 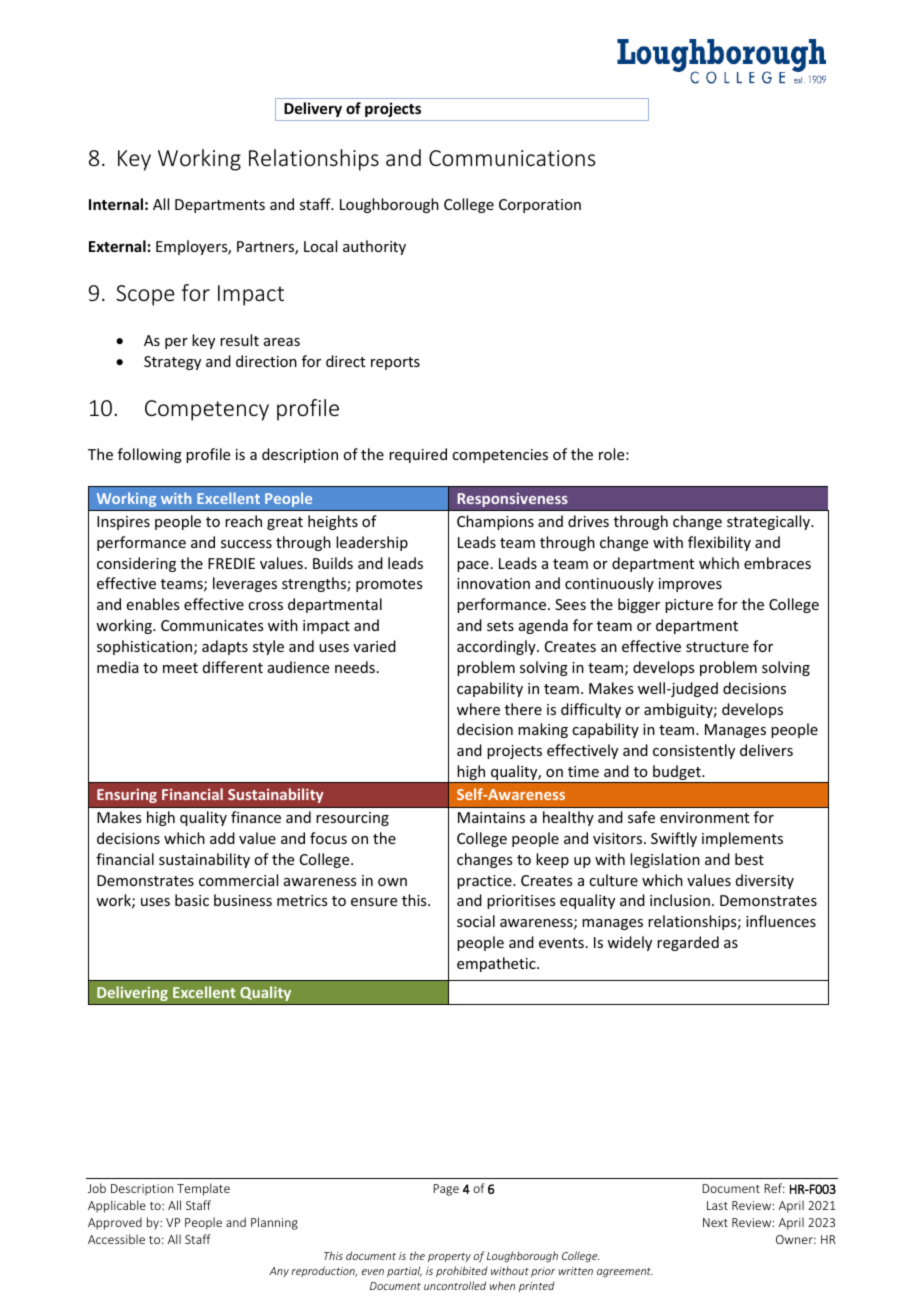 What do you see at coordinates (717, 647) in the image?
I see `structure` at bounding box center [717, 647].
